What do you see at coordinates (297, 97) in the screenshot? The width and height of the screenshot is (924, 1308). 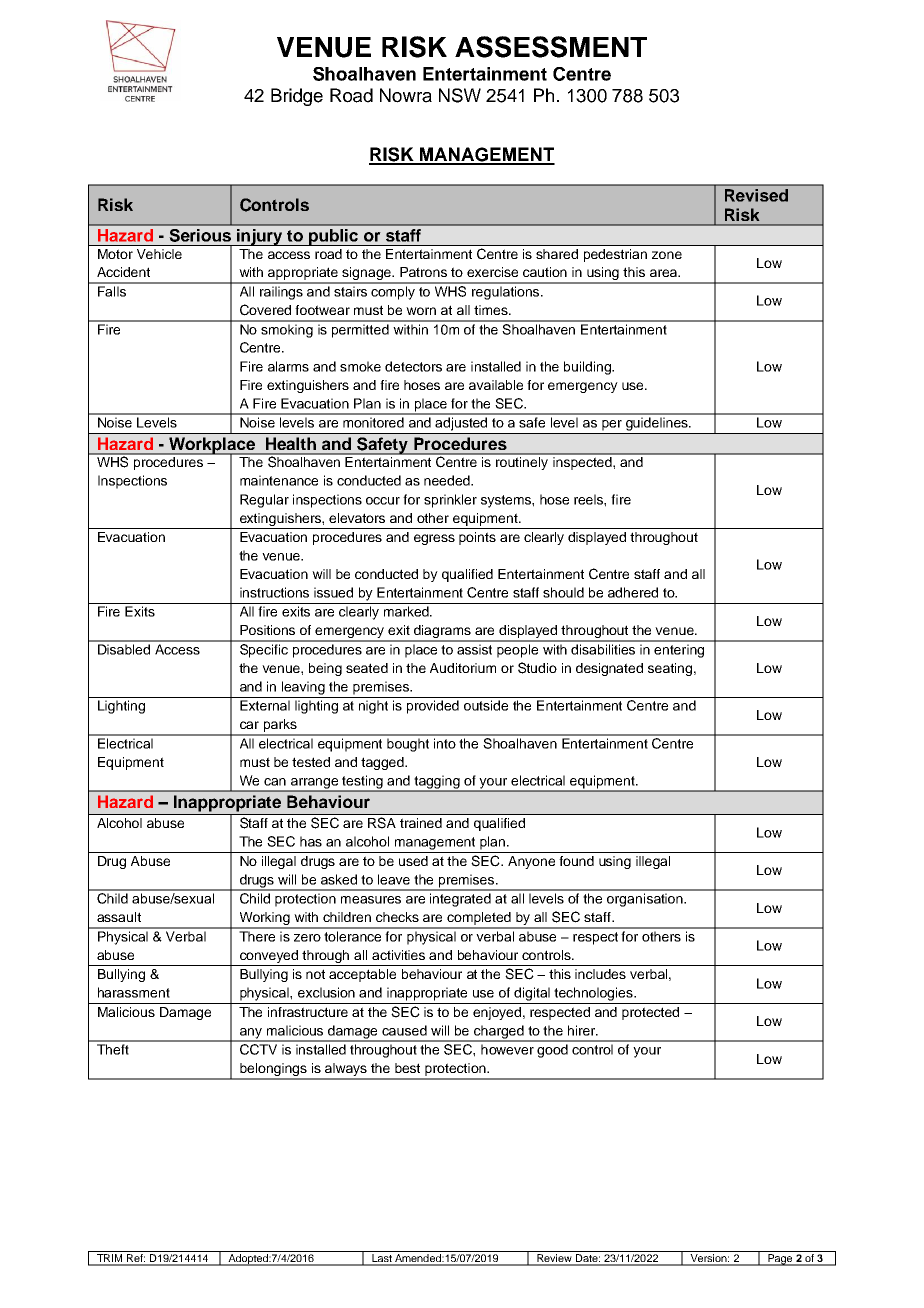 I see `Bridge` at bounding box center [297, 97].
